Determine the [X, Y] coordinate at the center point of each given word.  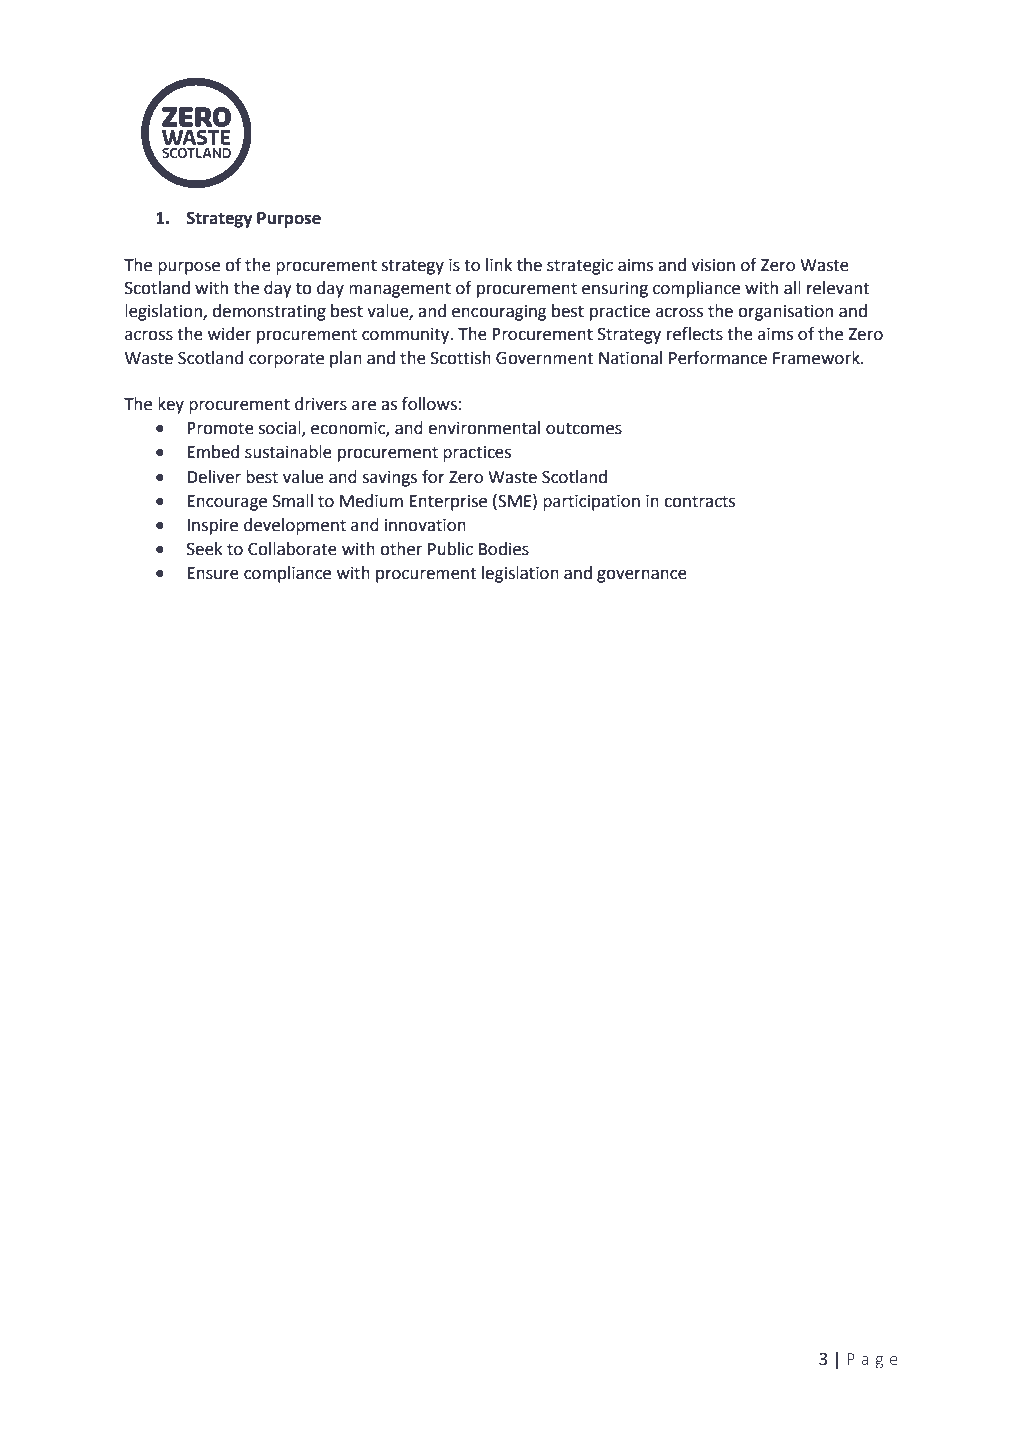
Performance [718, 358]
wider [229, 334]
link [499, 264]
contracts [699, 501]
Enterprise [448, 503]
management [400, 290]
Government [545, 358]
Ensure [213, 573]
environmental [484, 428]
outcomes [584, 428]
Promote [220, 428]
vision [713, 265]
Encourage [227, 503]
